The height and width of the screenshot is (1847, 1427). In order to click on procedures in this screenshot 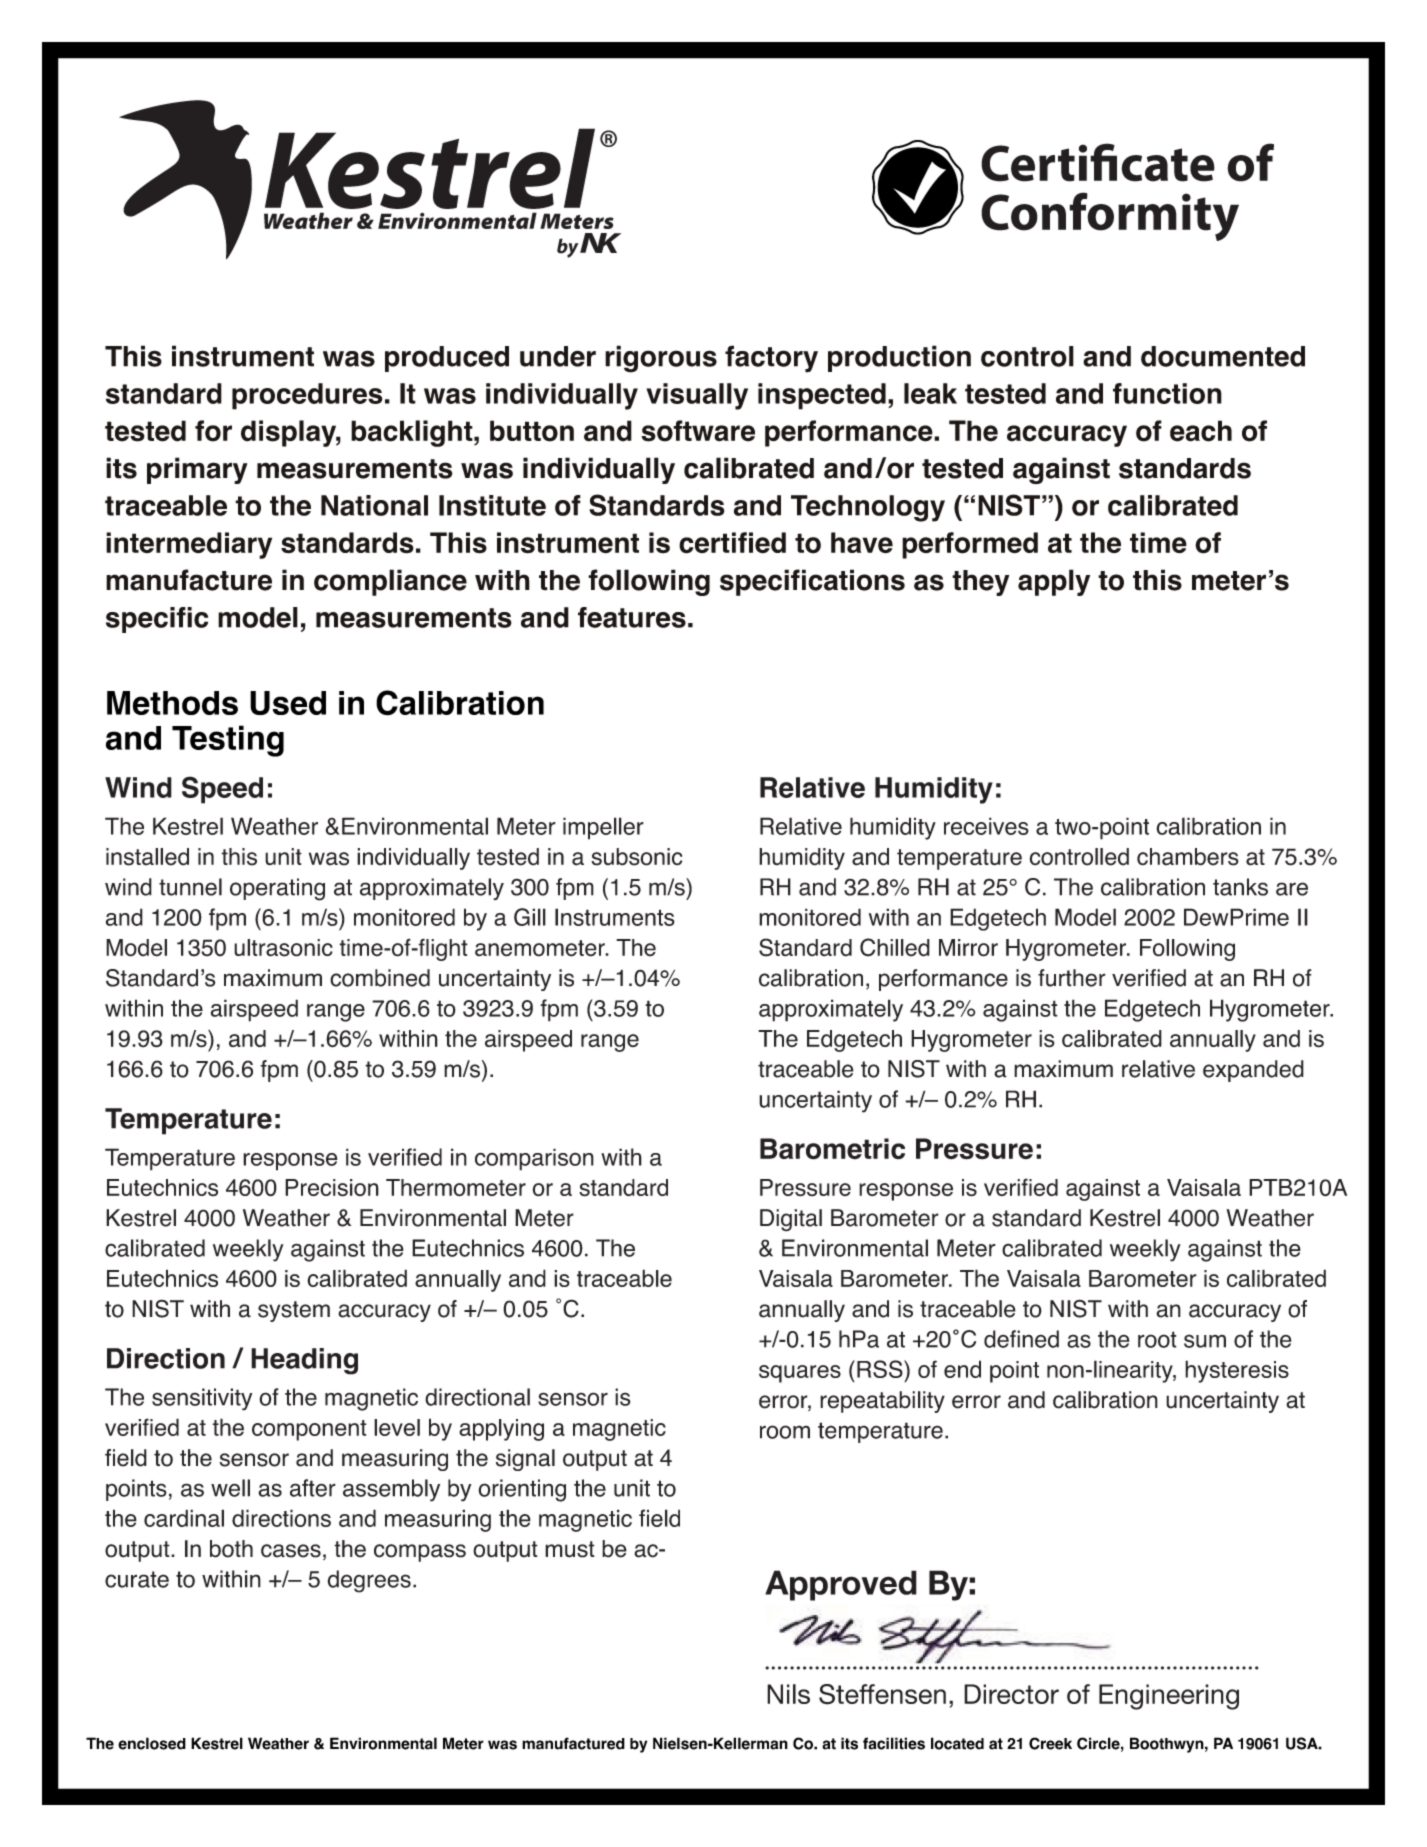, I will do `click(307, 396)`.
